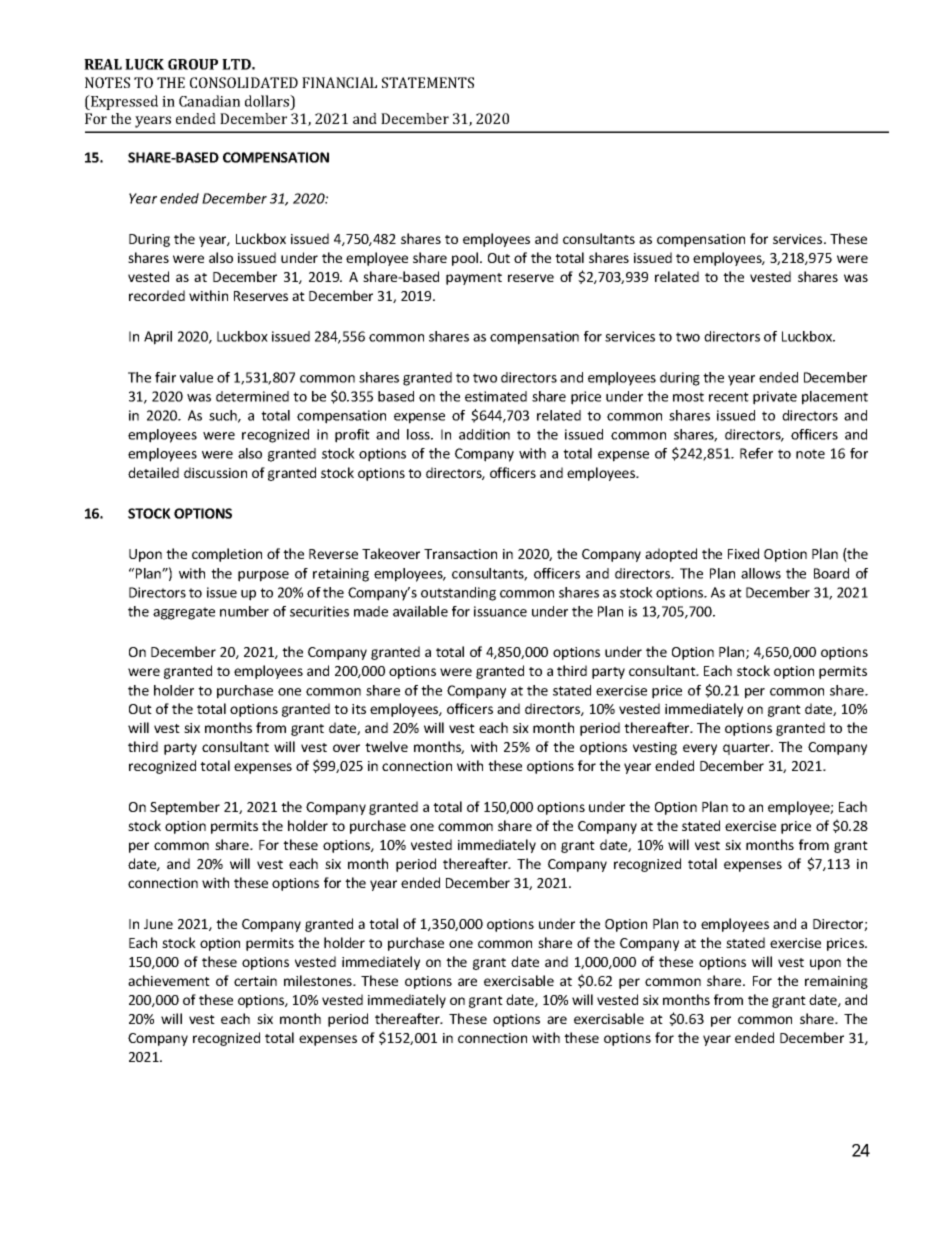 This image has width=952, height=1233. What do you see at coordinates (169, 980) in the image?
I see `achievement` at bounding box center [169, 980].
